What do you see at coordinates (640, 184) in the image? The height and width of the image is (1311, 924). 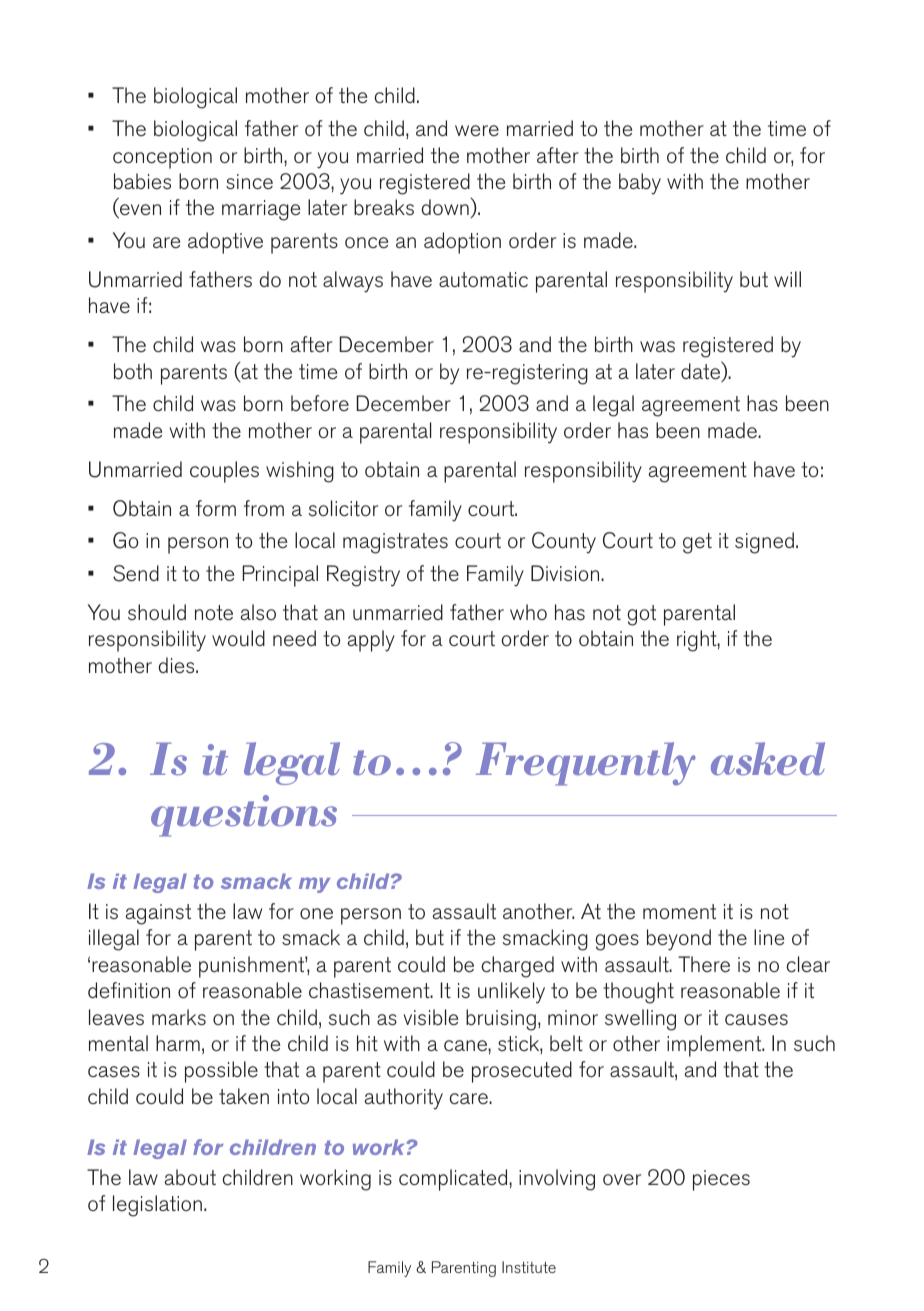 I see `baby` at bounding box center [640, 184].
